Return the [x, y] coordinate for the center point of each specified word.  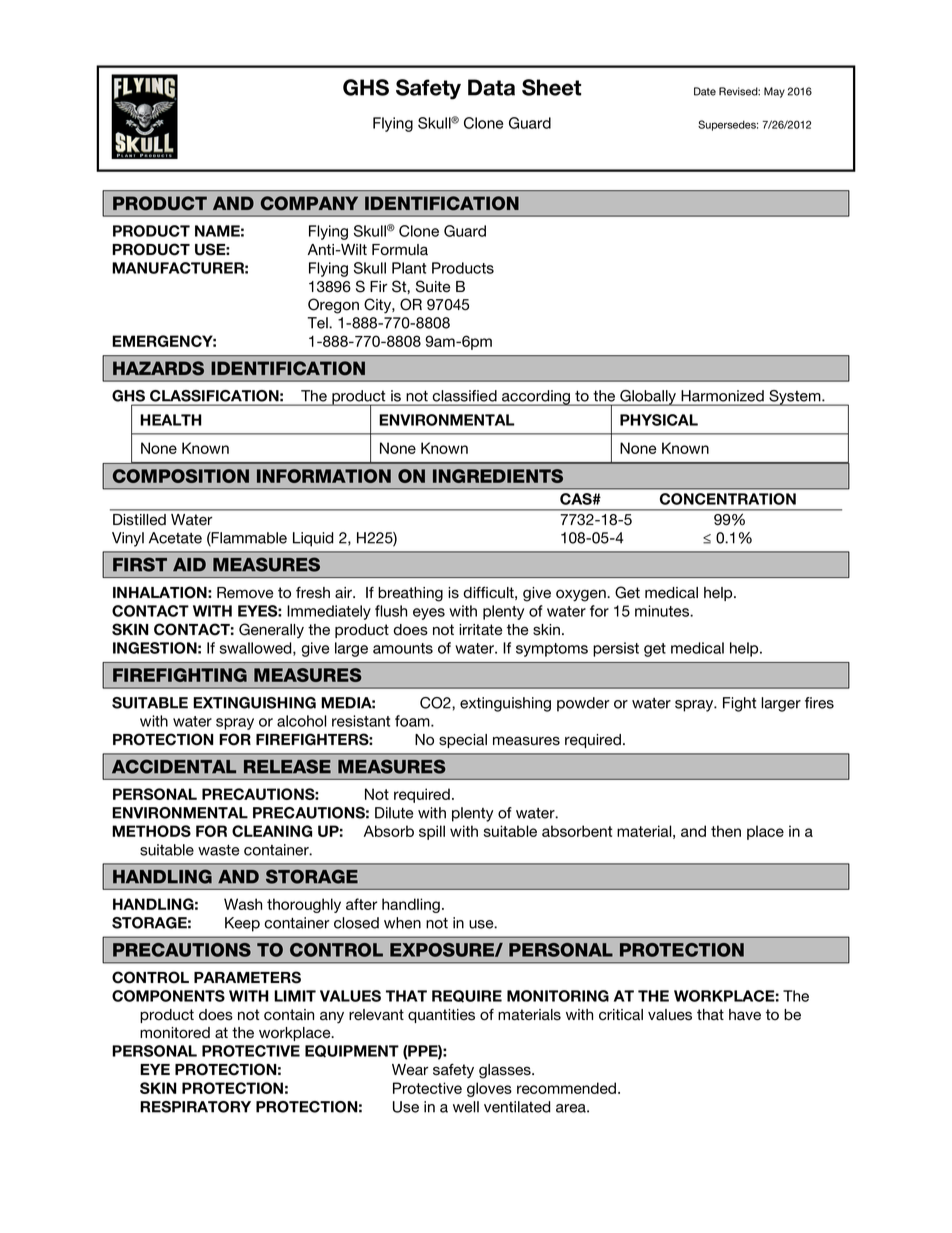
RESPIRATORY [195, 1107]
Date [705, 91]
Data [491, 87]
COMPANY [309, 203]
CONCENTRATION [728, 499]
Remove [245, 593]
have [745, 1015]
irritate [481, 630]
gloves [489, 1089]
